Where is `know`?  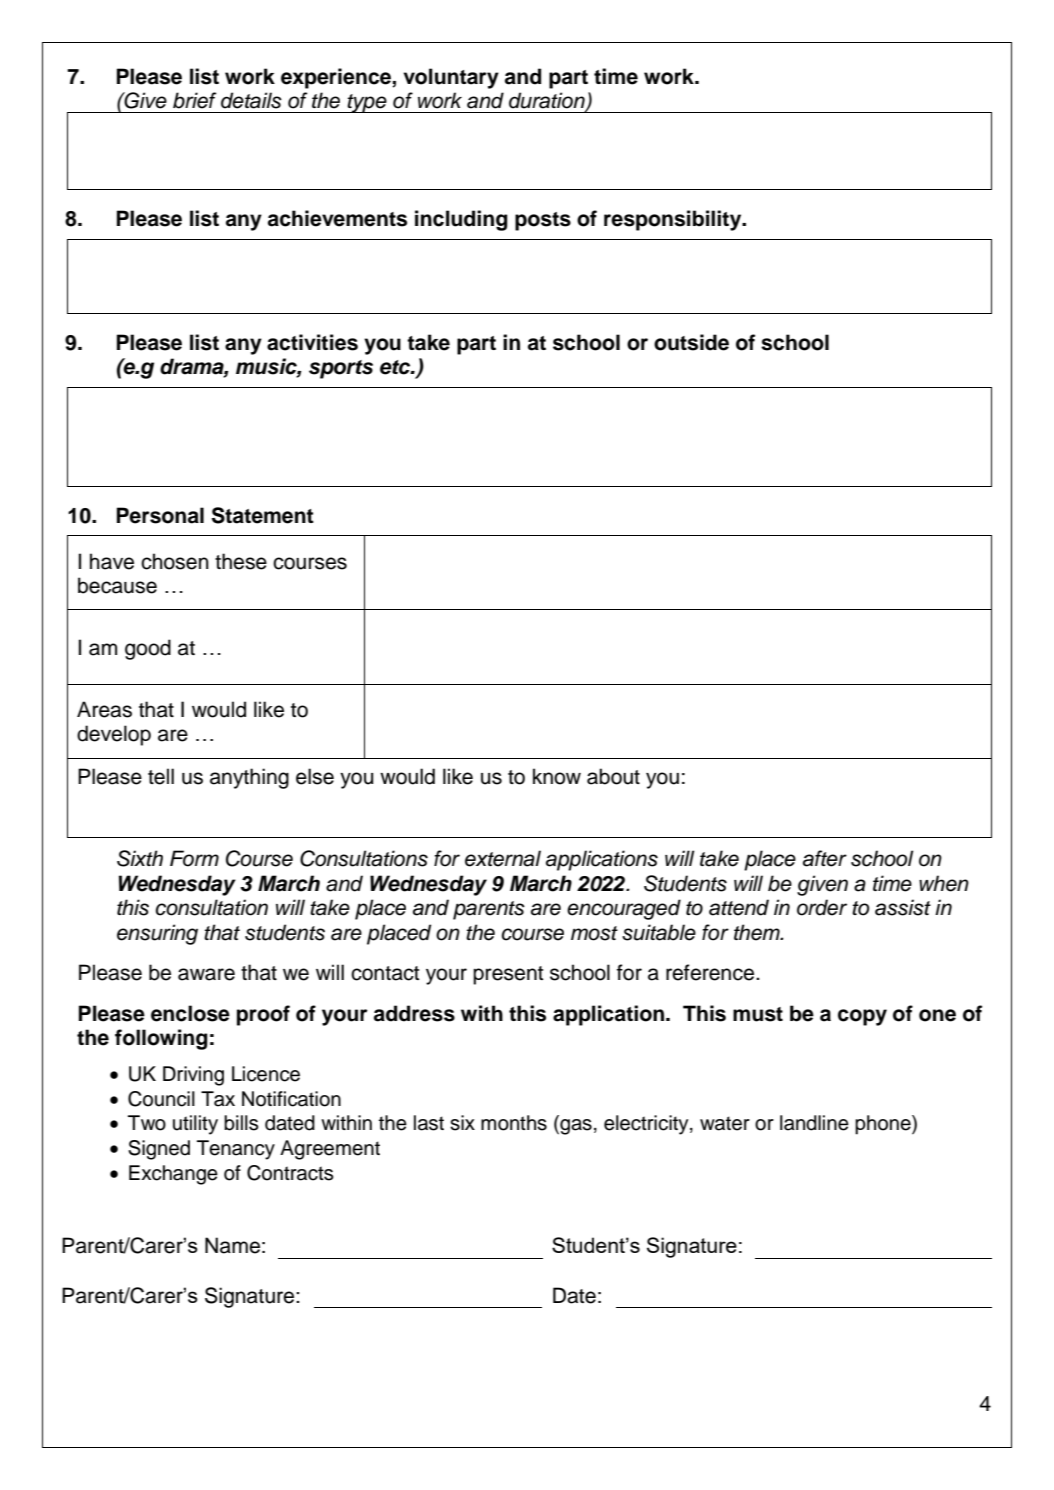 know is located at coordinates (557, 776).
